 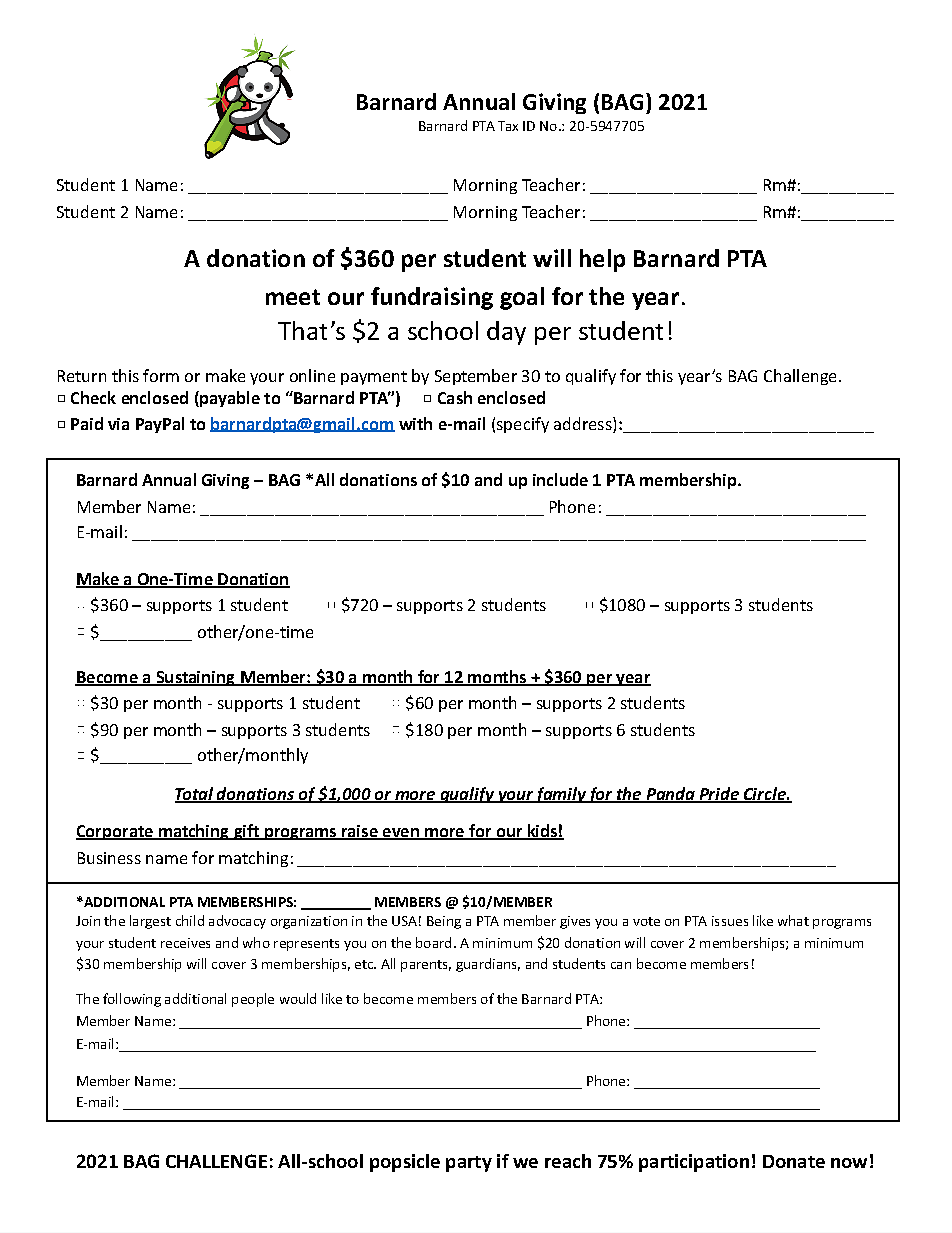 What do you see at coordinates (444, 922) in the image?
I see `Being` at bounding box center [444, 922].
